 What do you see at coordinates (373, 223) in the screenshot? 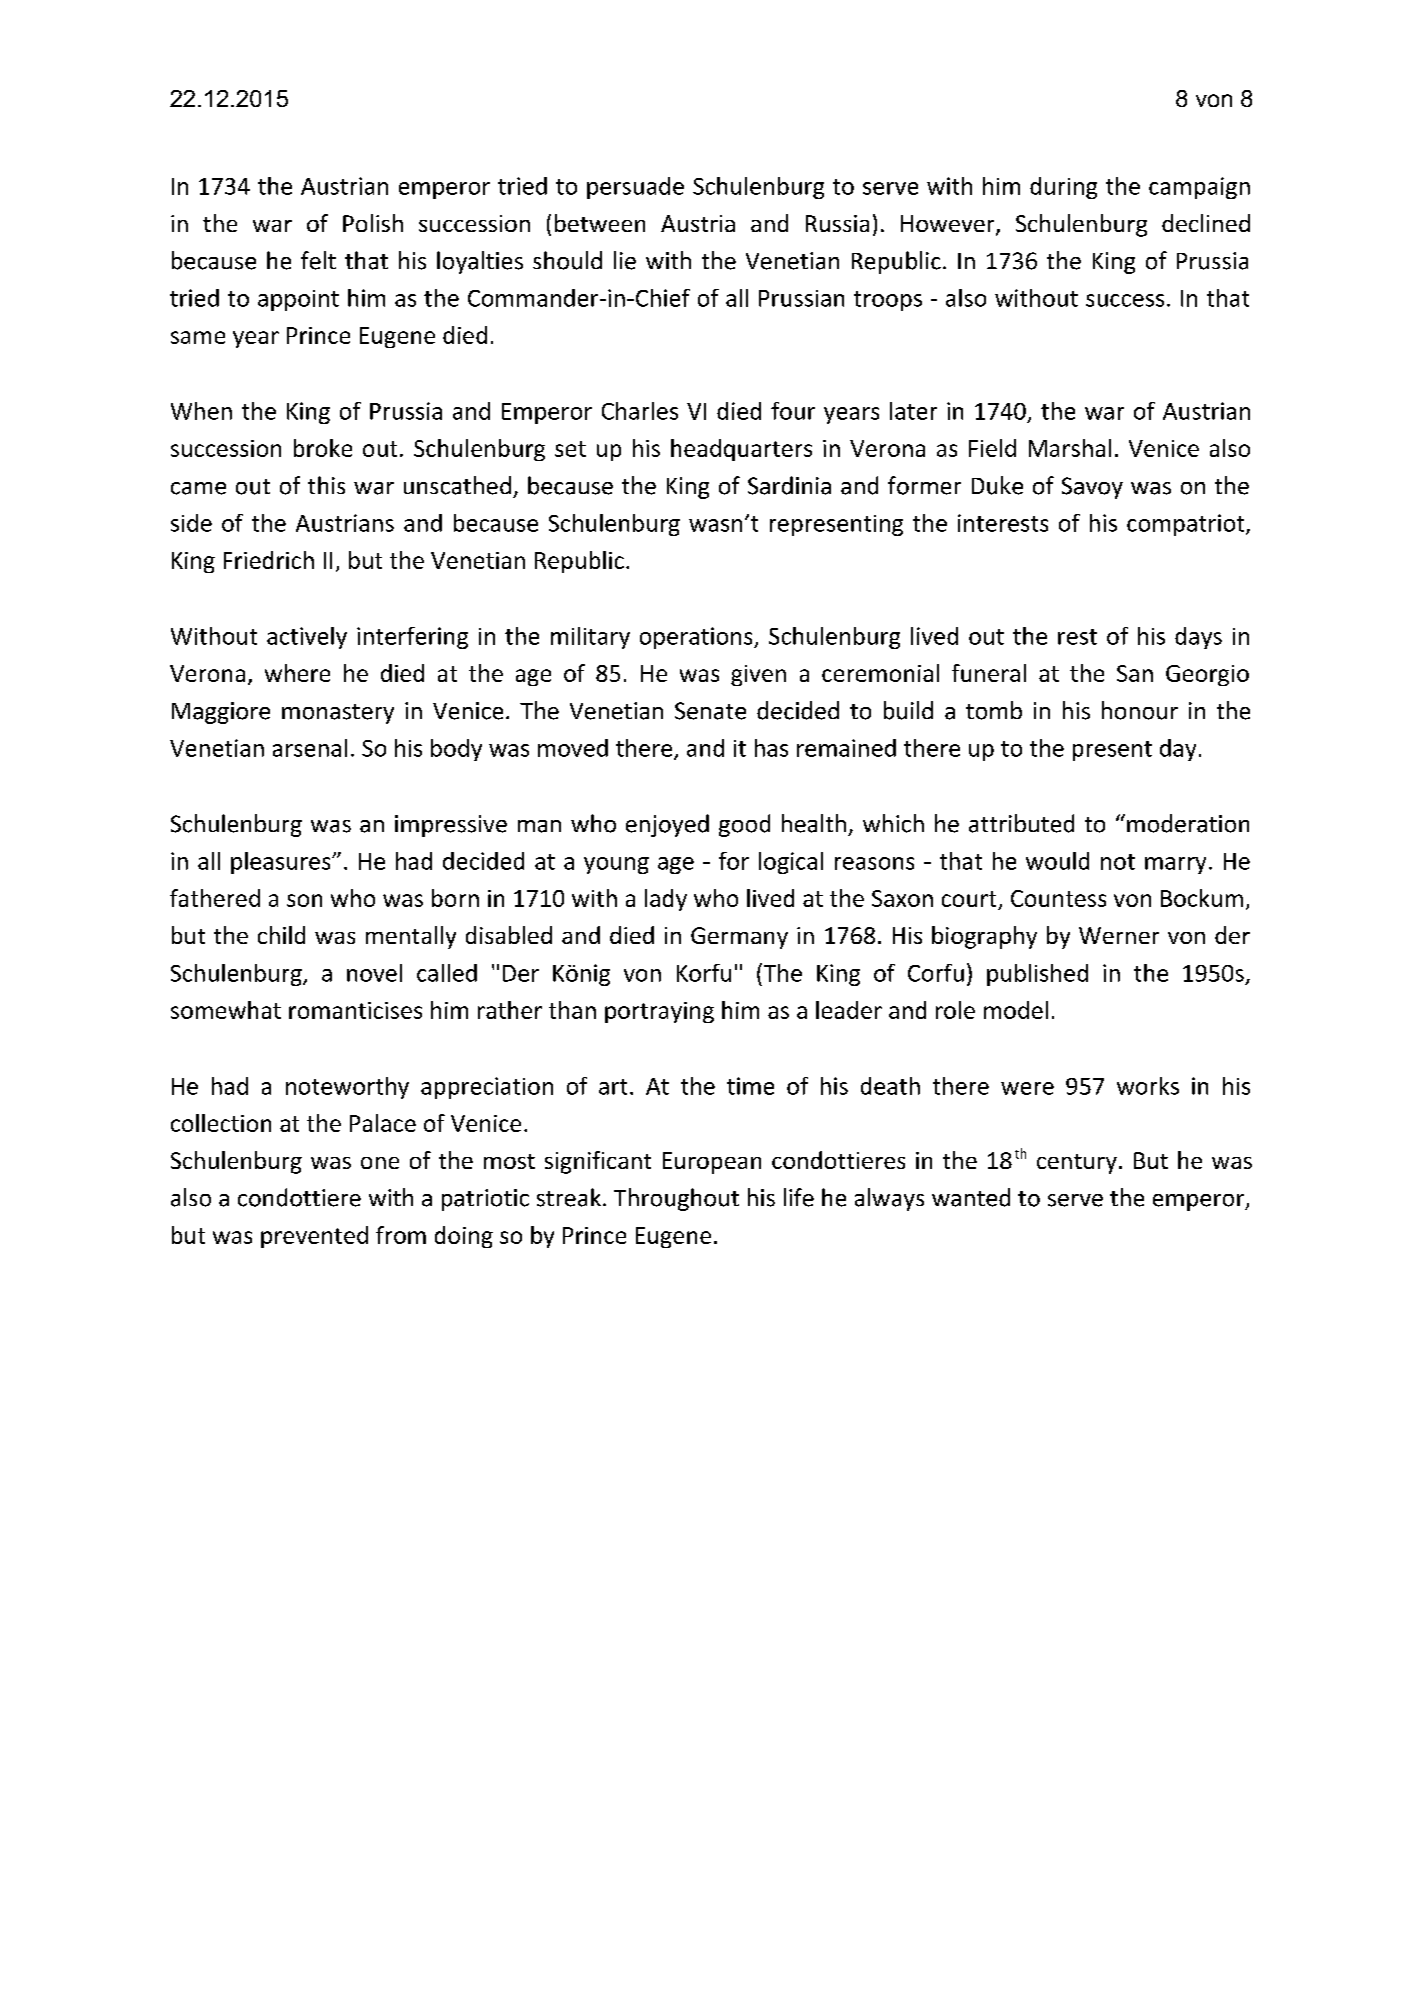
I see `Polish` at bounding box center [373, 223].
